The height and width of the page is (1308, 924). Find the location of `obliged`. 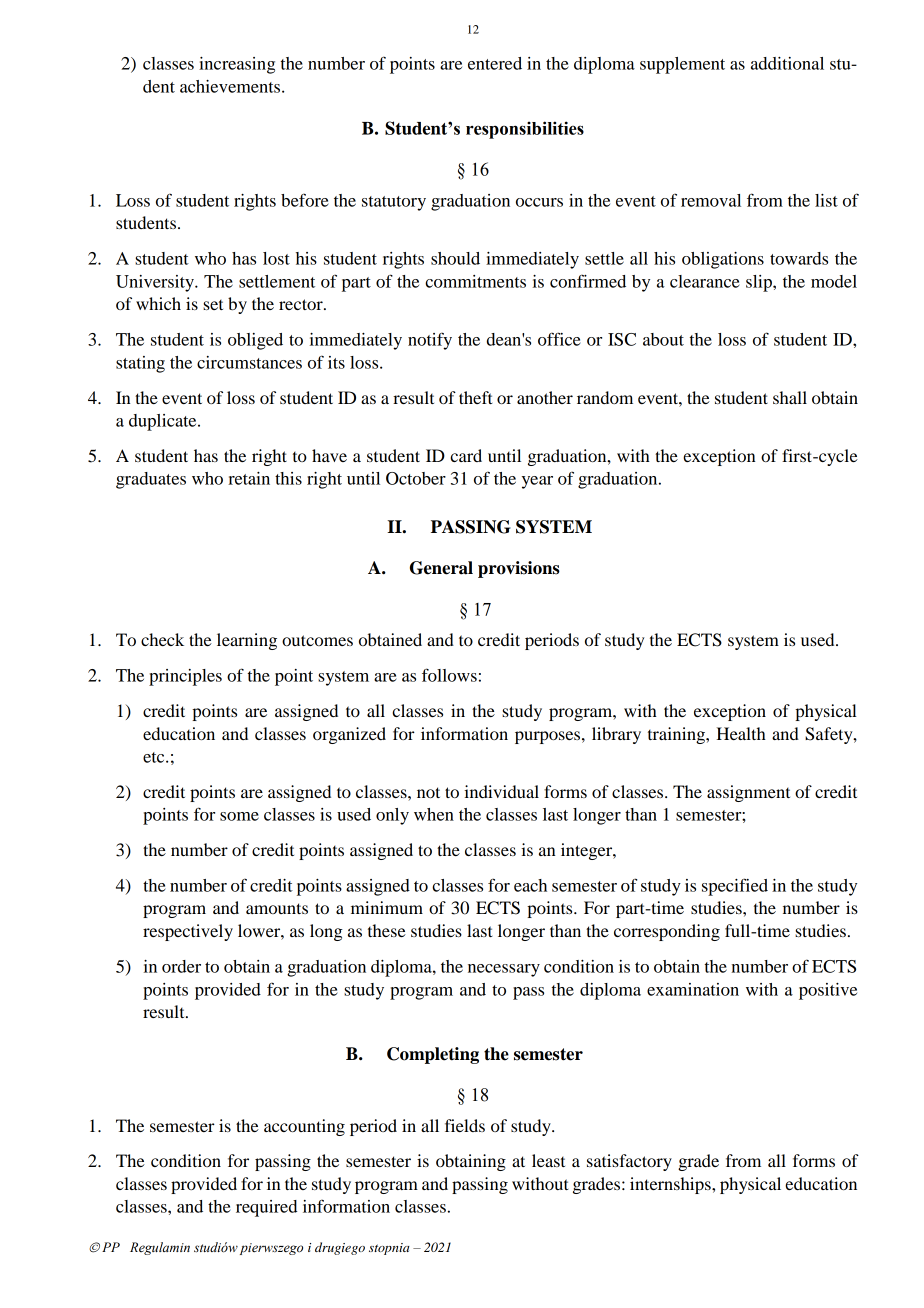

obliged is located at coordinates (255, 341).
